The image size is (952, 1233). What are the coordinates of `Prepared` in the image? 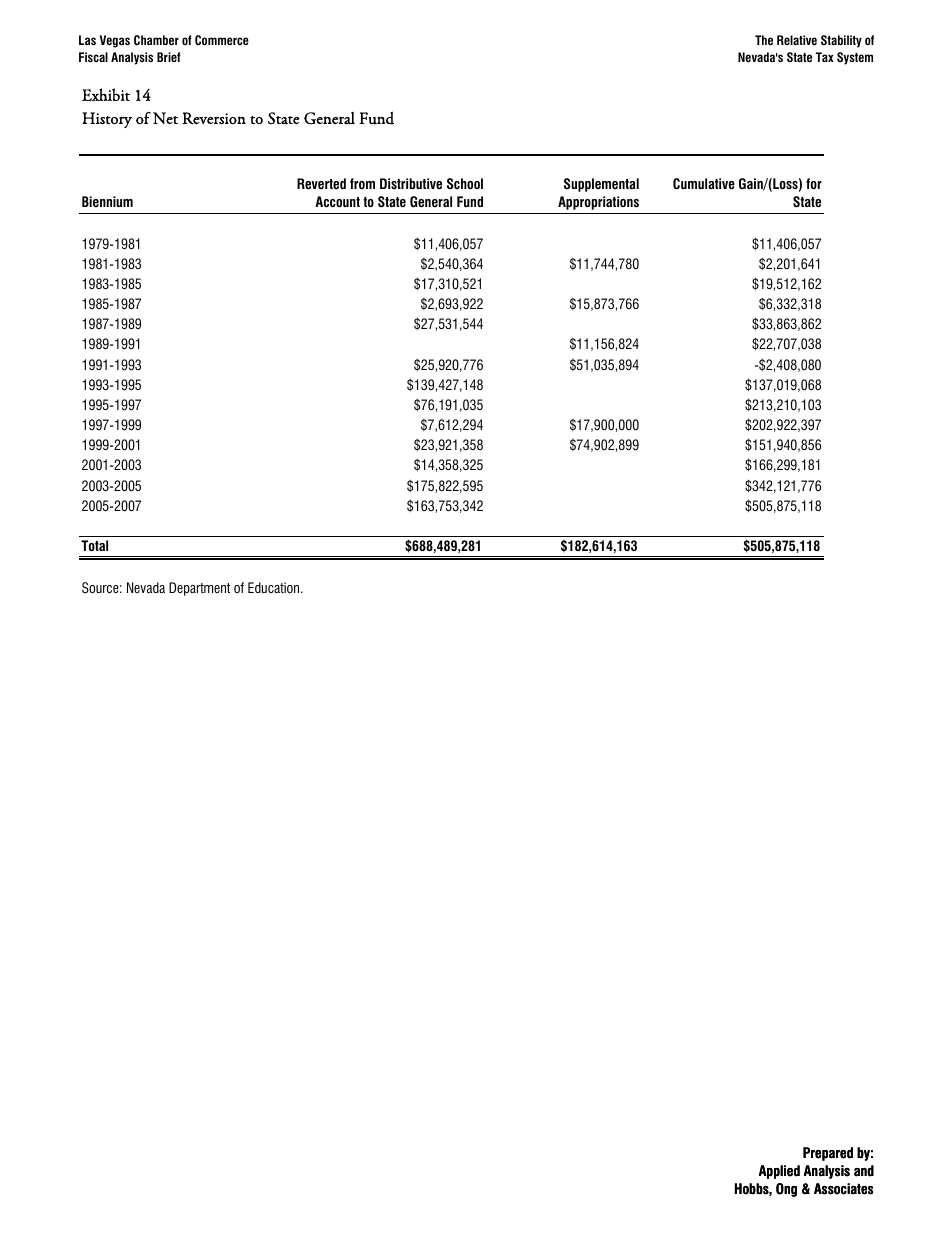 It's located at (828, 1154).
